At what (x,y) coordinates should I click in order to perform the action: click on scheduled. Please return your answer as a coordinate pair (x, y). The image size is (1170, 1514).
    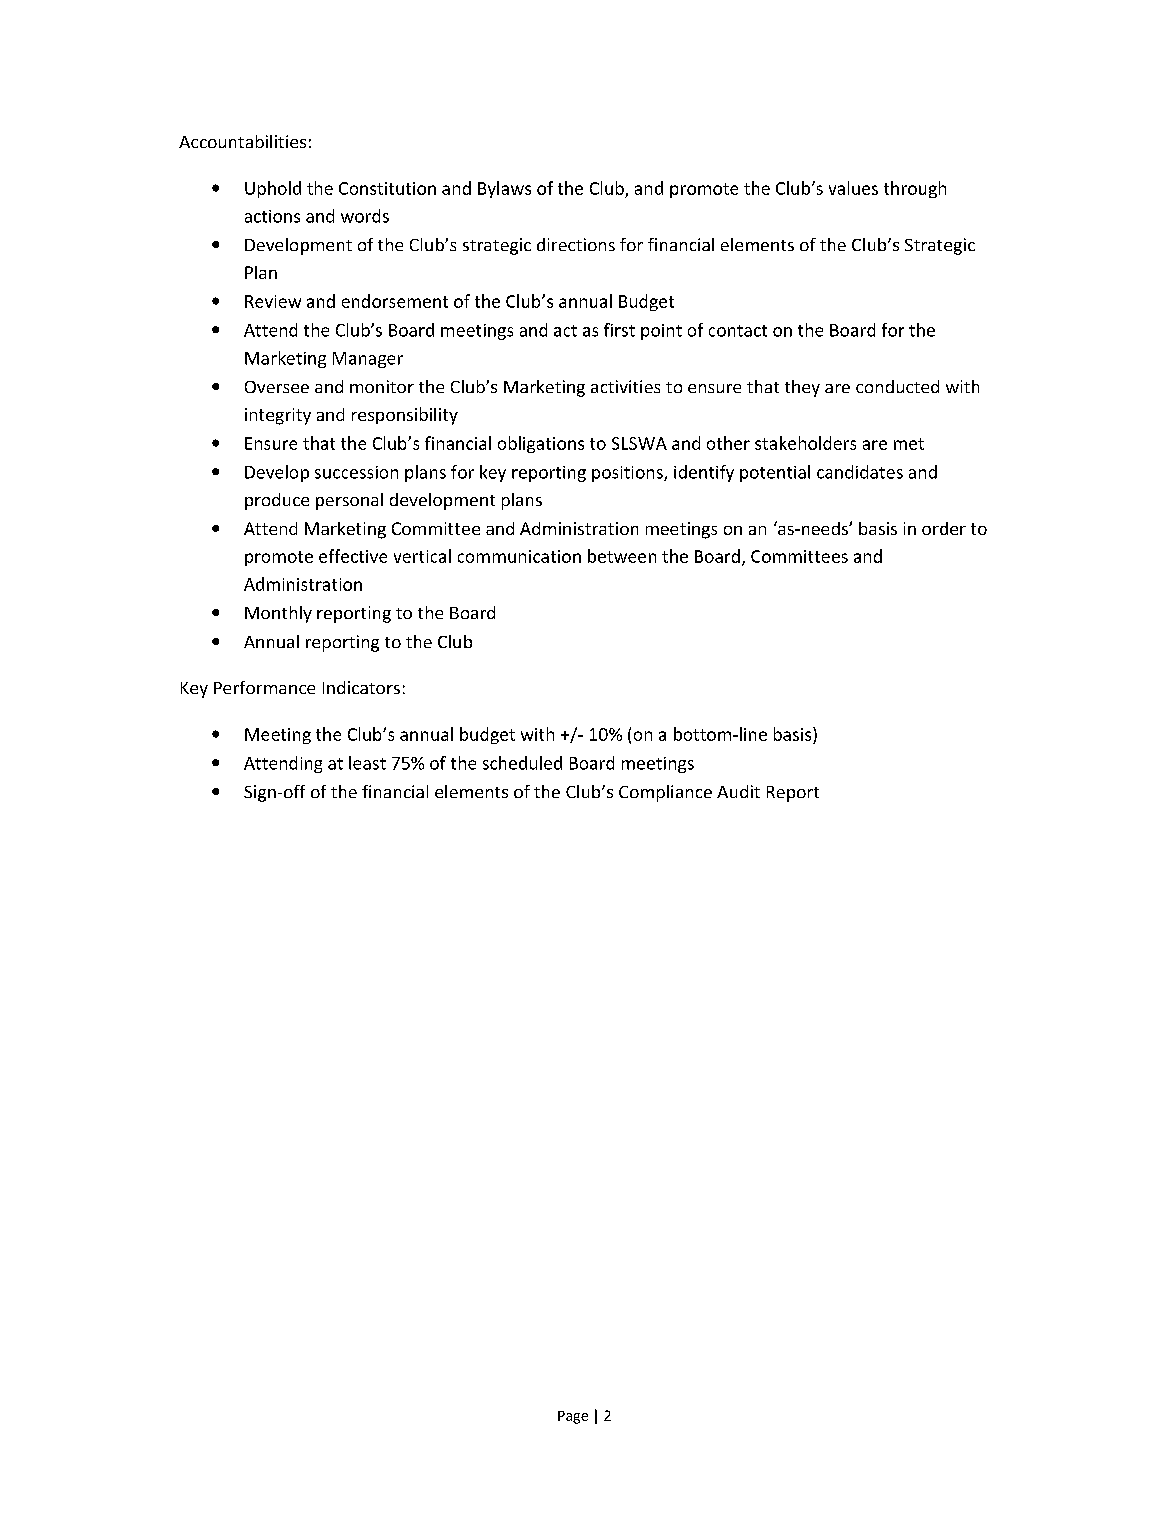
    Looking at the image, I should click on (522, 763).
